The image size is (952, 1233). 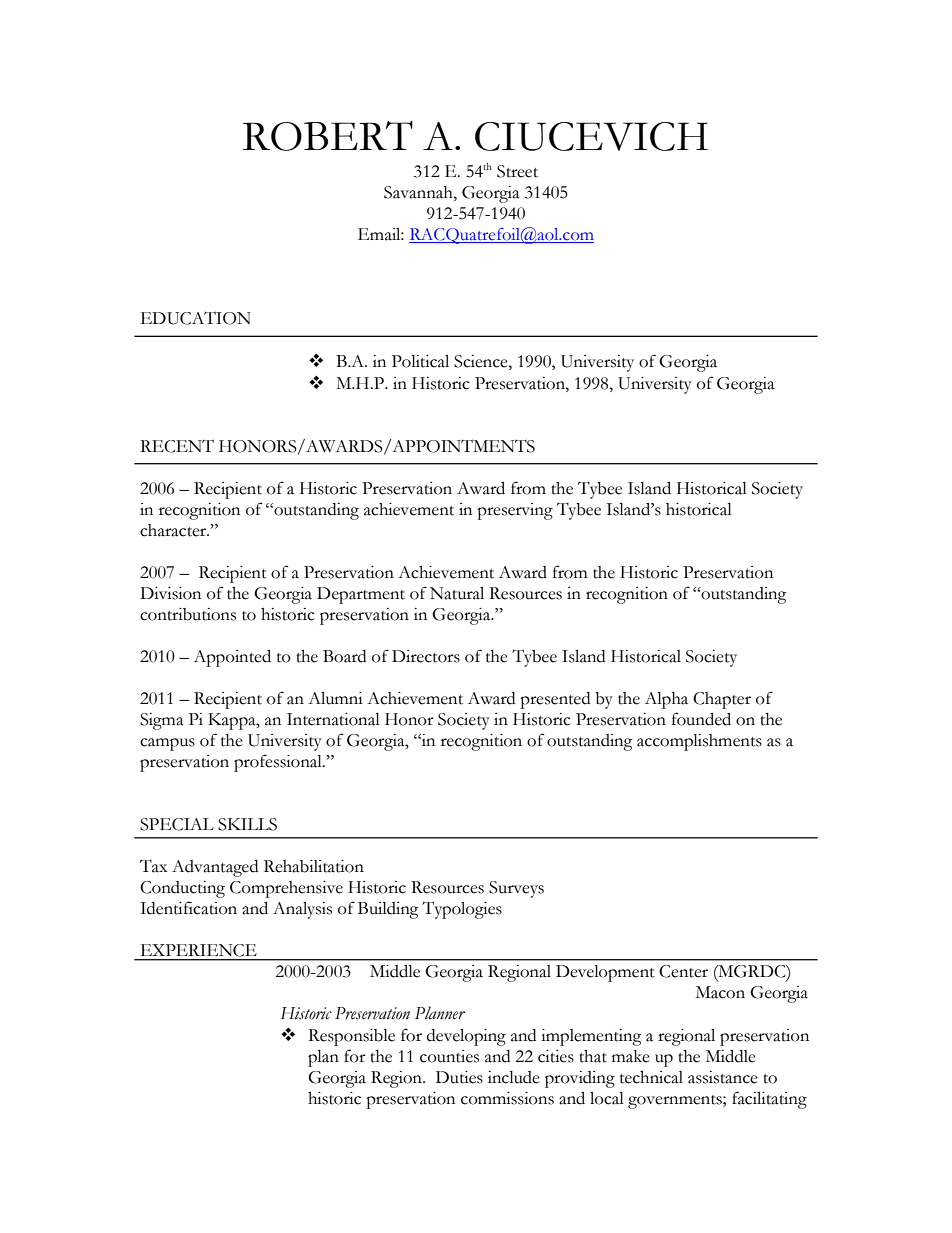 I want to click on Natural, so click(x=457, y=593).
